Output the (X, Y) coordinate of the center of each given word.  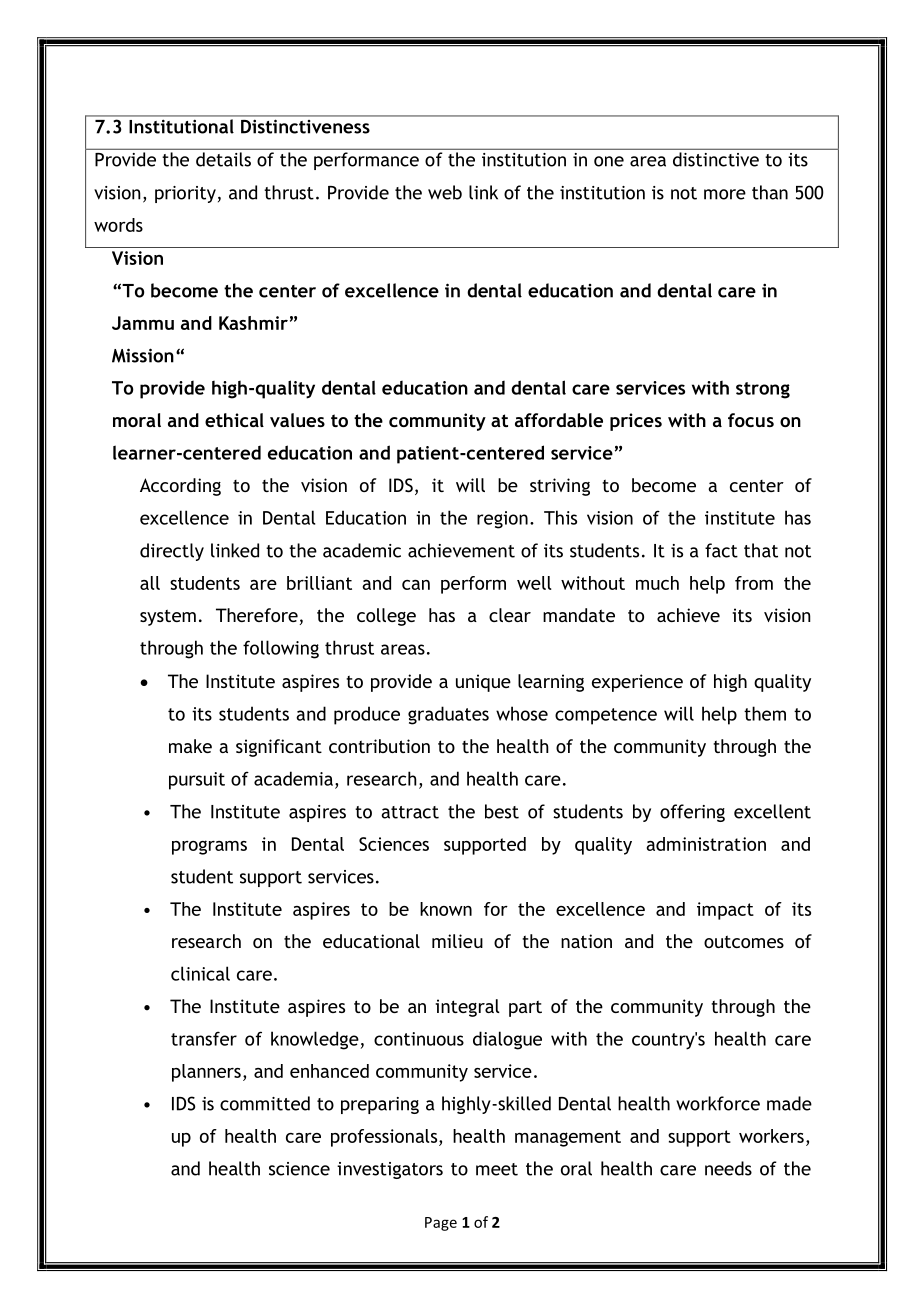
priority (185, 194)
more (725, 194)
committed (265, 1103)
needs (728, 1168)
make (190, 746)
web (445, 192)
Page (441, 1224)
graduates (448, 715)
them (765, 713)
